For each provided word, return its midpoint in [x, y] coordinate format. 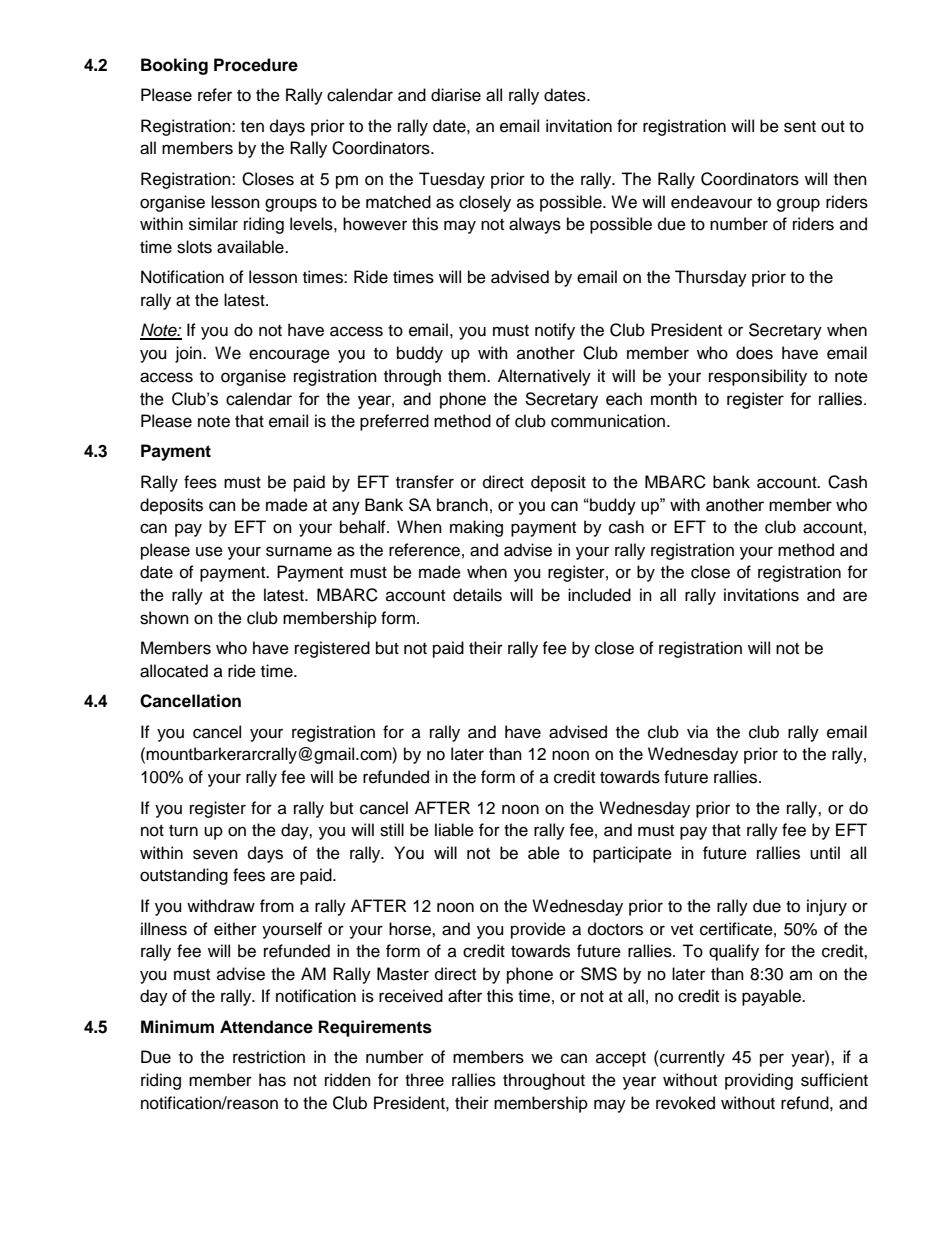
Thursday [711, 278]
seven [215, 854]
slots [194, 247]
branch [462, 505]
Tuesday [452, 180]
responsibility [758, 377]
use [209, 551]
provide [538, 930]
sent [800, 127]
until [825, 853]
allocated [174, 671]
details [477, 595]
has [272, 1080]
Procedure [256, 65]
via [697, 732]
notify [555, 331]
